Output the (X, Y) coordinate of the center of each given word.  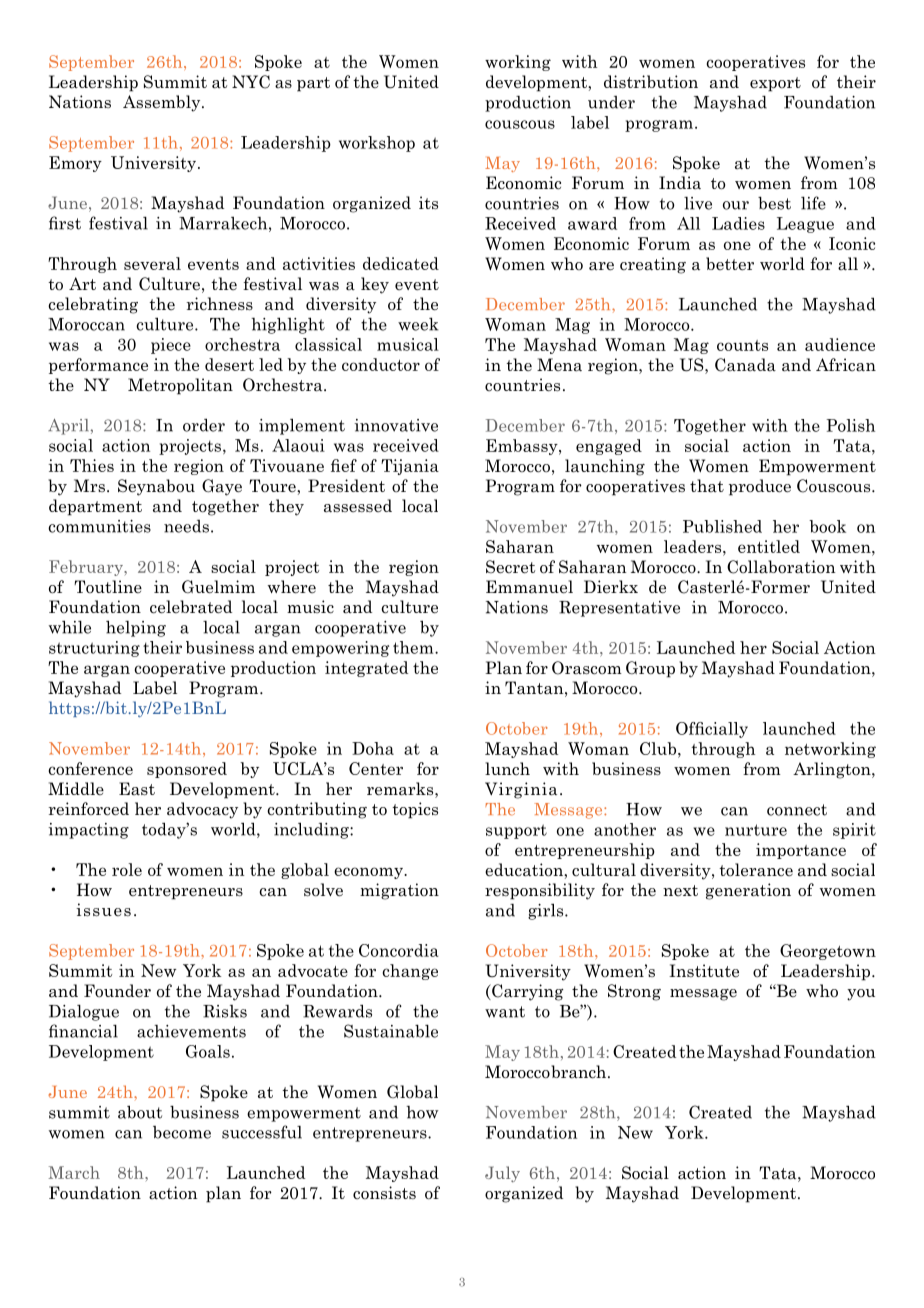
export (775, 84)
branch (580, 1072)
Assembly (163, 103)
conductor (381, 364)
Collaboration (781, 567)
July (502, 1174)
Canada (745, 365)
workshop (377, 144)
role (127, 869)
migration (399, 891)
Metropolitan (180, 386)
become (182, 1132)
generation (748, 891)
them (414, 647)
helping (136, 628)
